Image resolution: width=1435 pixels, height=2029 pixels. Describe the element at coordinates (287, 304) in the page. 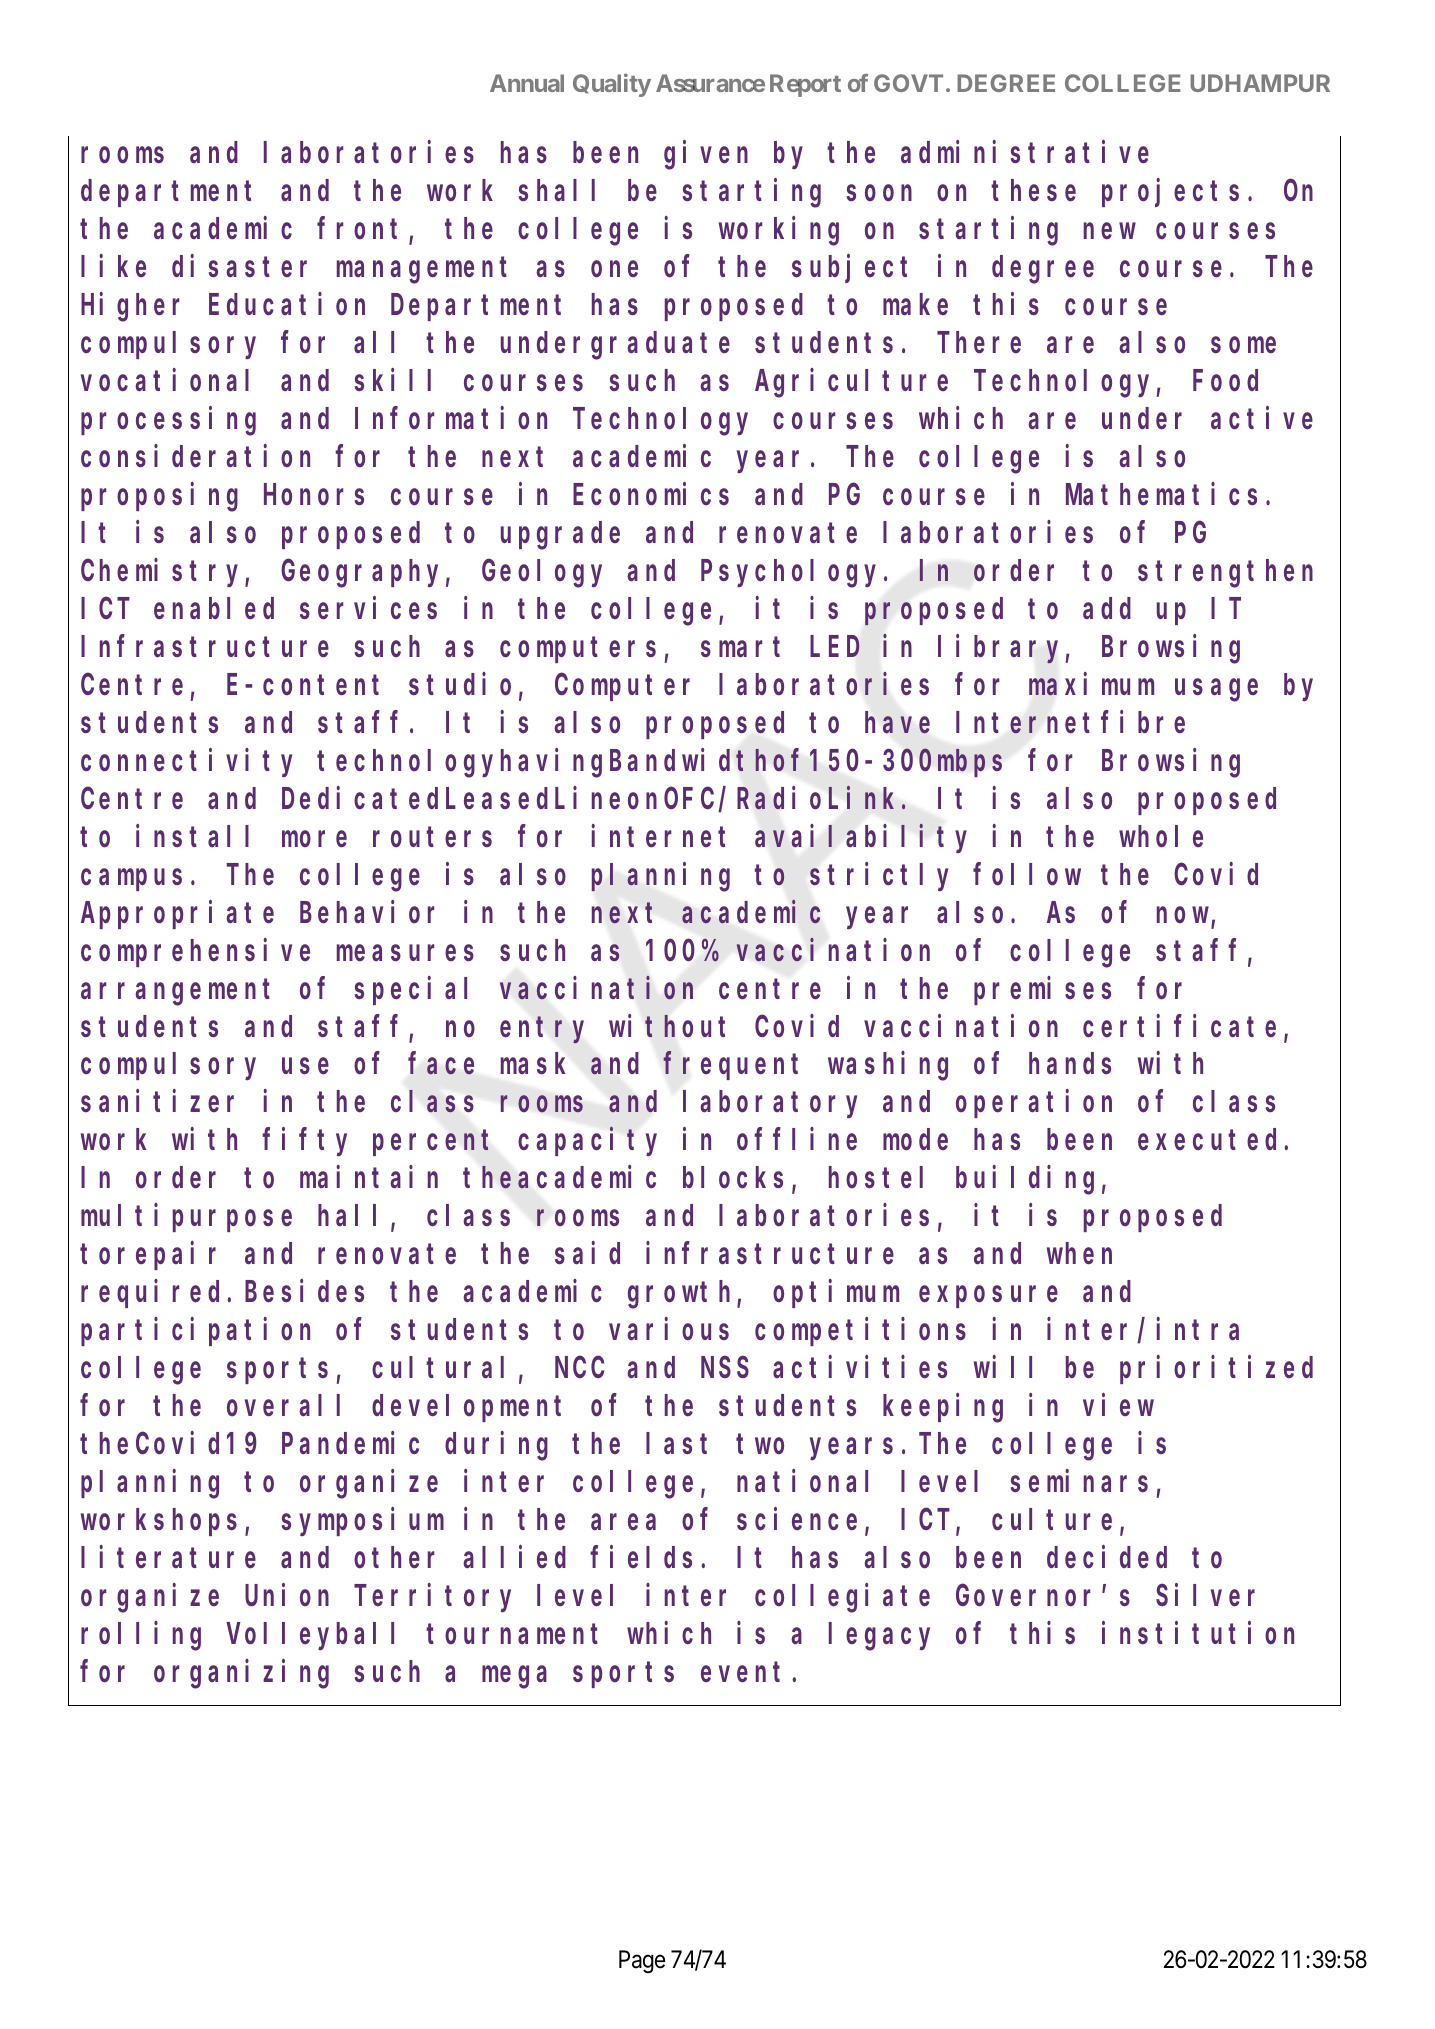

I see `Education` at that location.
